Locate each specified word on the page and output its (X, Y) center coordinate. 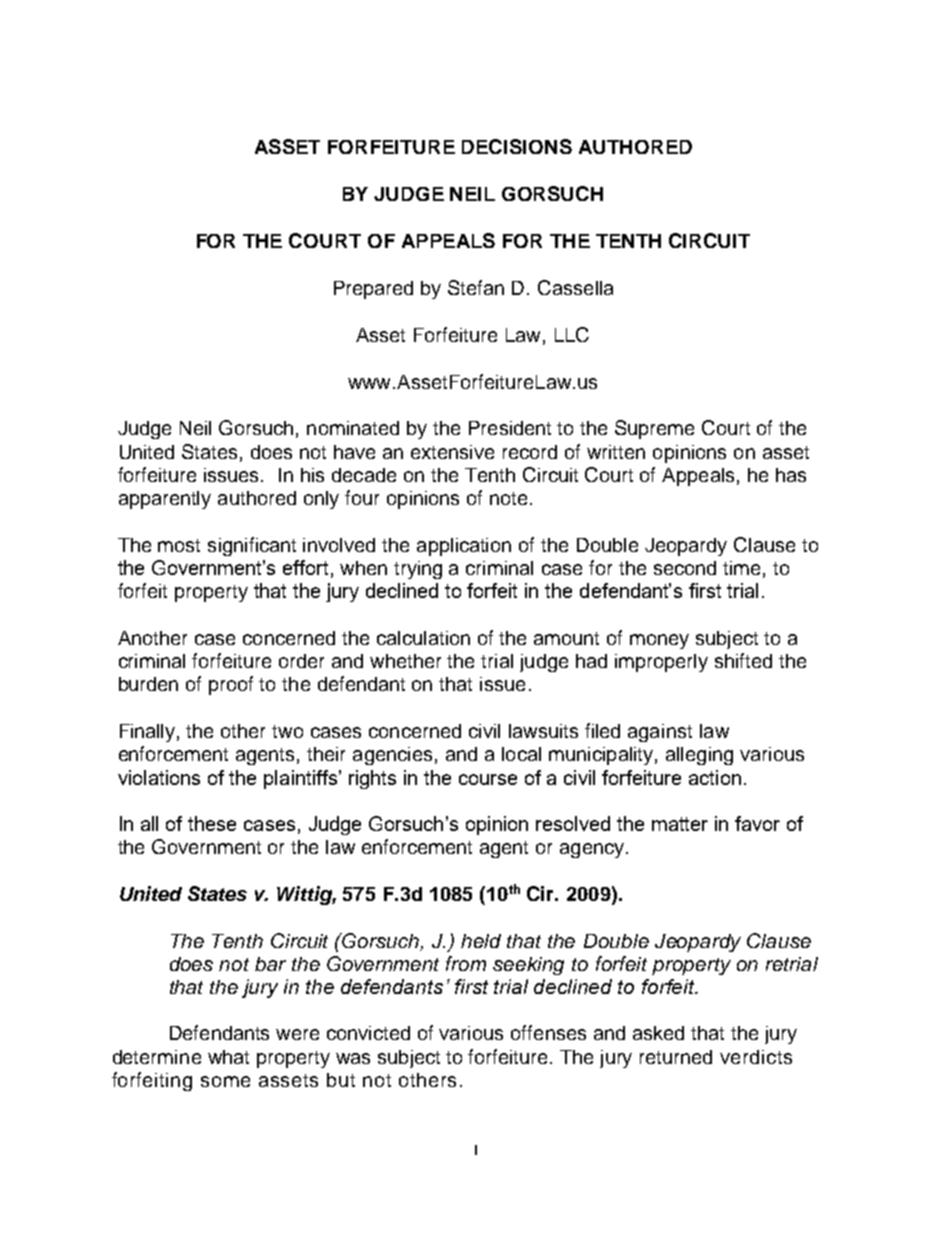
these (212, 823)
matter (680, 824)
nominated (353, 428)
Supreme (654, 429)
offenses (548, 1032)
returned (676, 1057)
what (228, 1057)
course (488, 779)
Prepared (373, 290)
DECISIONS (517, 146)
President (510, 428)
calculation (423, 638)
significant (252, 546)
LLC (572, 334)
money (659, 641)
